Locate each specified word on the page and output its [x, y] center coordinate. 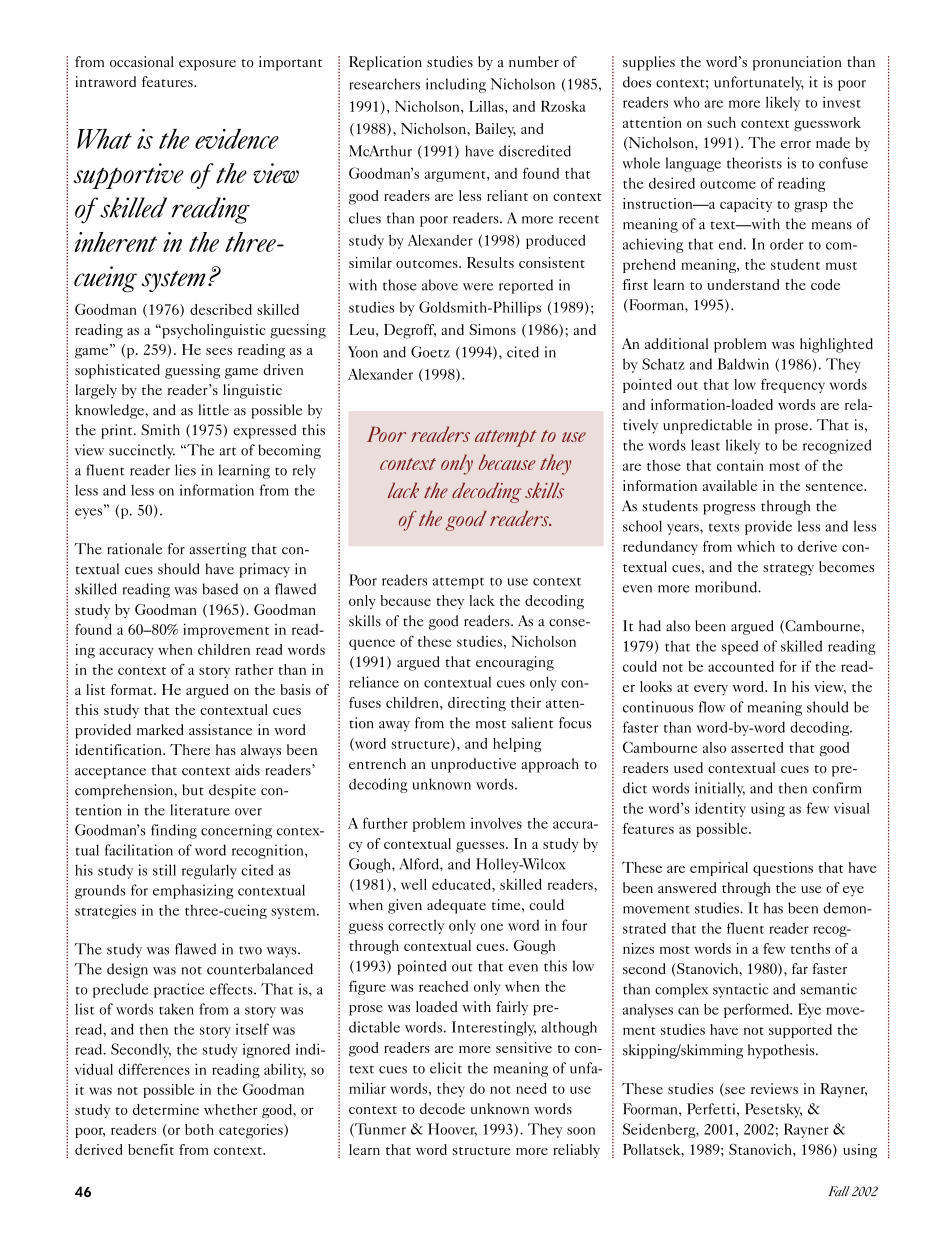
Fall [839, 1191]
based [220, 589]
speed [740, 647]
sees [219, 351]
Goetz [430, 352]
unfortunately [759, 83]
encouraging [515, 663]
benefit [151, 1149]
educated [462, 884]
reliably [576, 1151]
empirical [719, 869]
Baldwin [743, 364]
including [456, 85]
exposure [207, 65]
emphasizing [193, 891]
